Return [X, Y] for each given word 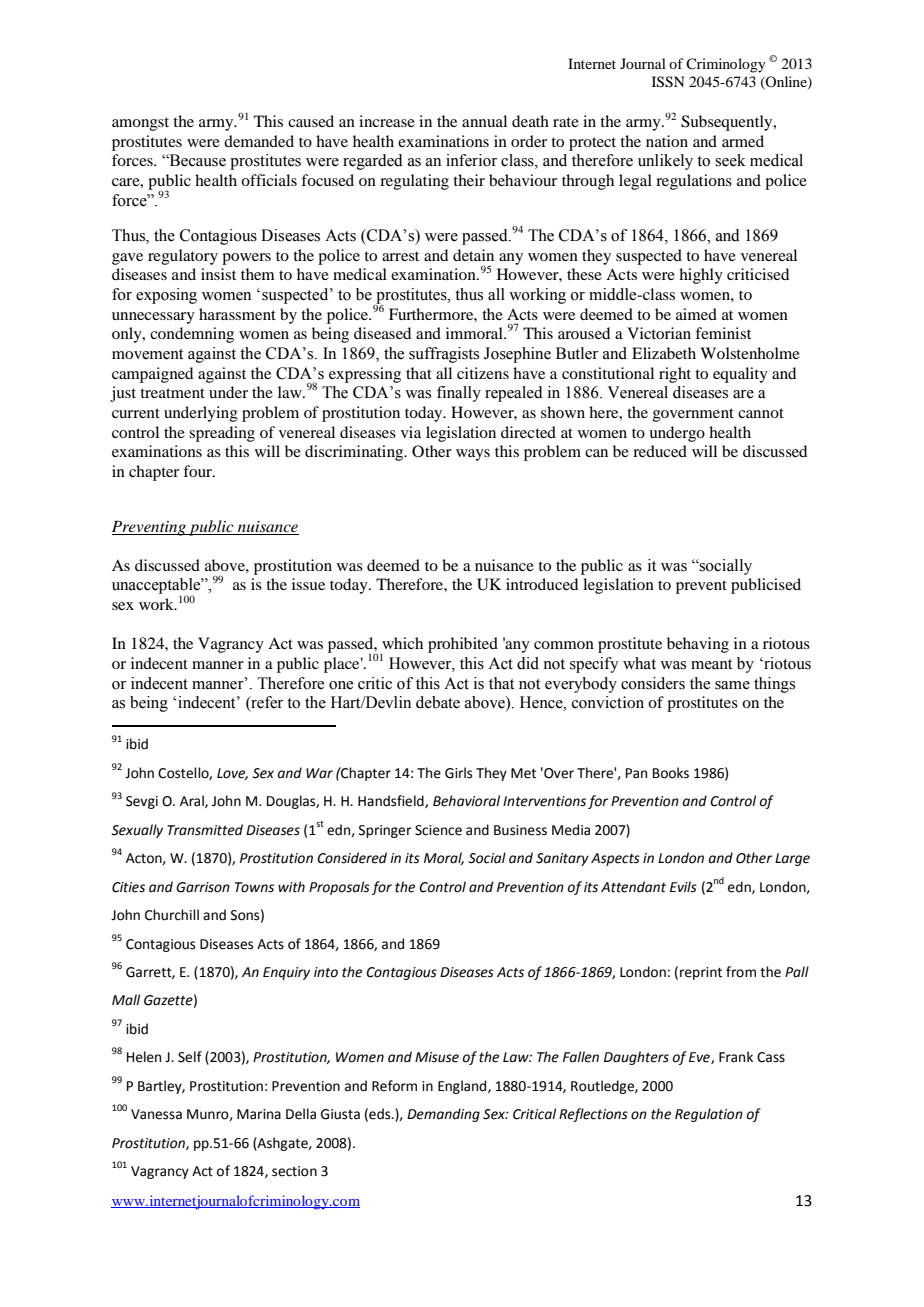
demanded [259, 141]
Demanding [443, 1115]
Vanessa [156, 1114]
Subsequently [728, 123]
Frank [736, 1057]
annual [484, 121]
